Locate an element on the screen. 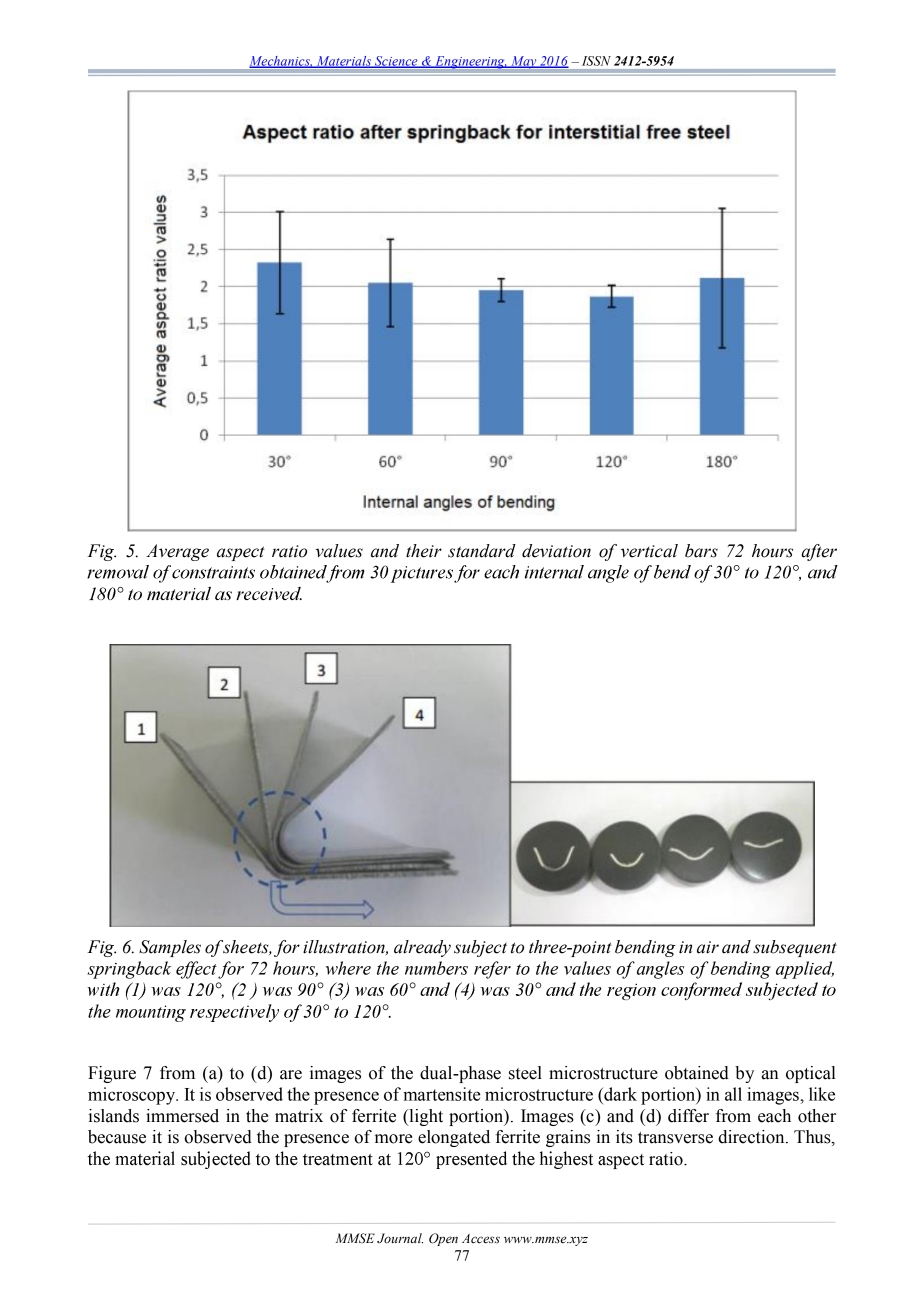 Image resolution: width=924 pixels, height=1308 pixels. direction is located at coordinates (752, 1137).
